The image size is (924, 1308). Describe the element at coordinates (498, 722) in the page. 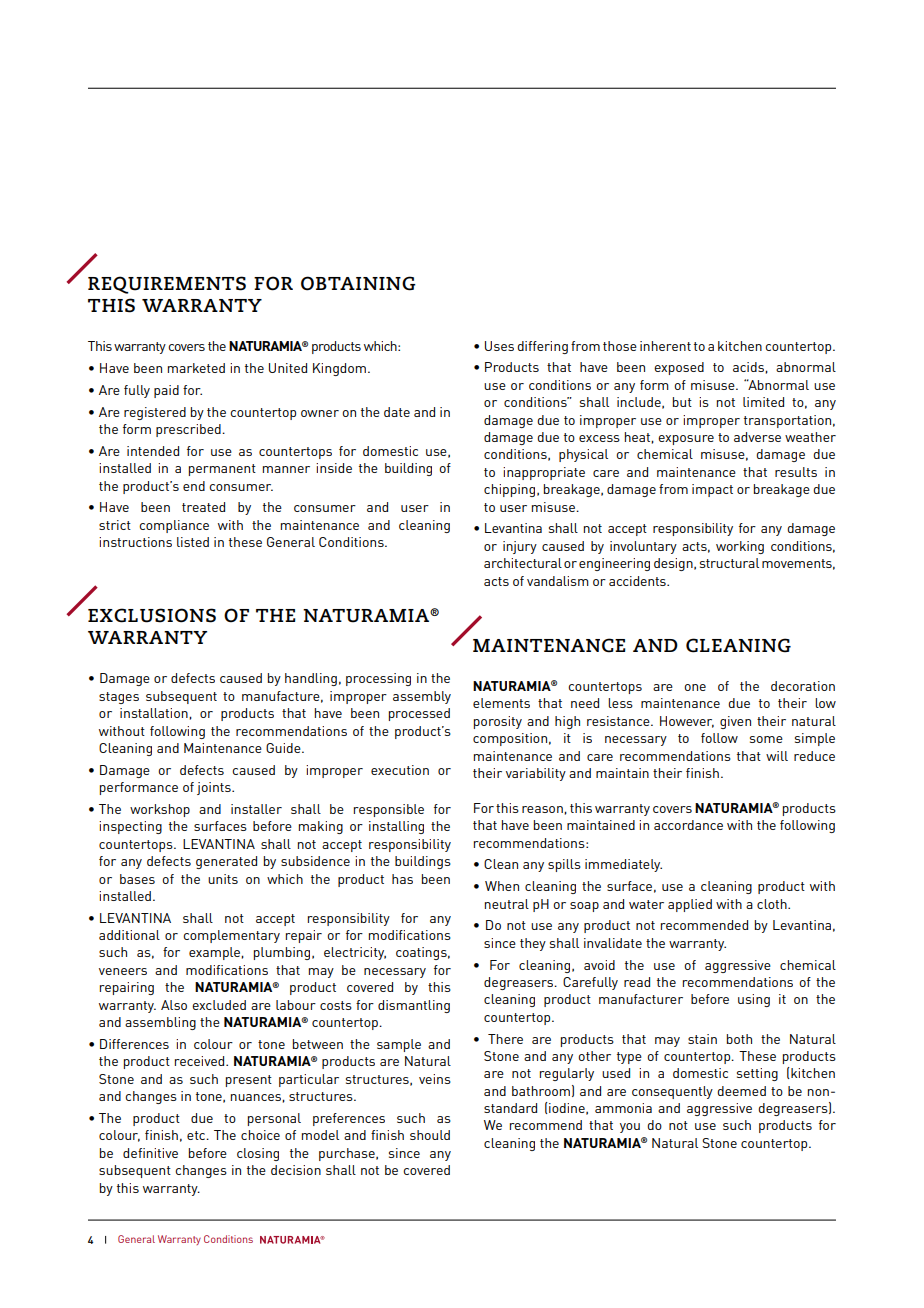

I see `porosity` at that location.
